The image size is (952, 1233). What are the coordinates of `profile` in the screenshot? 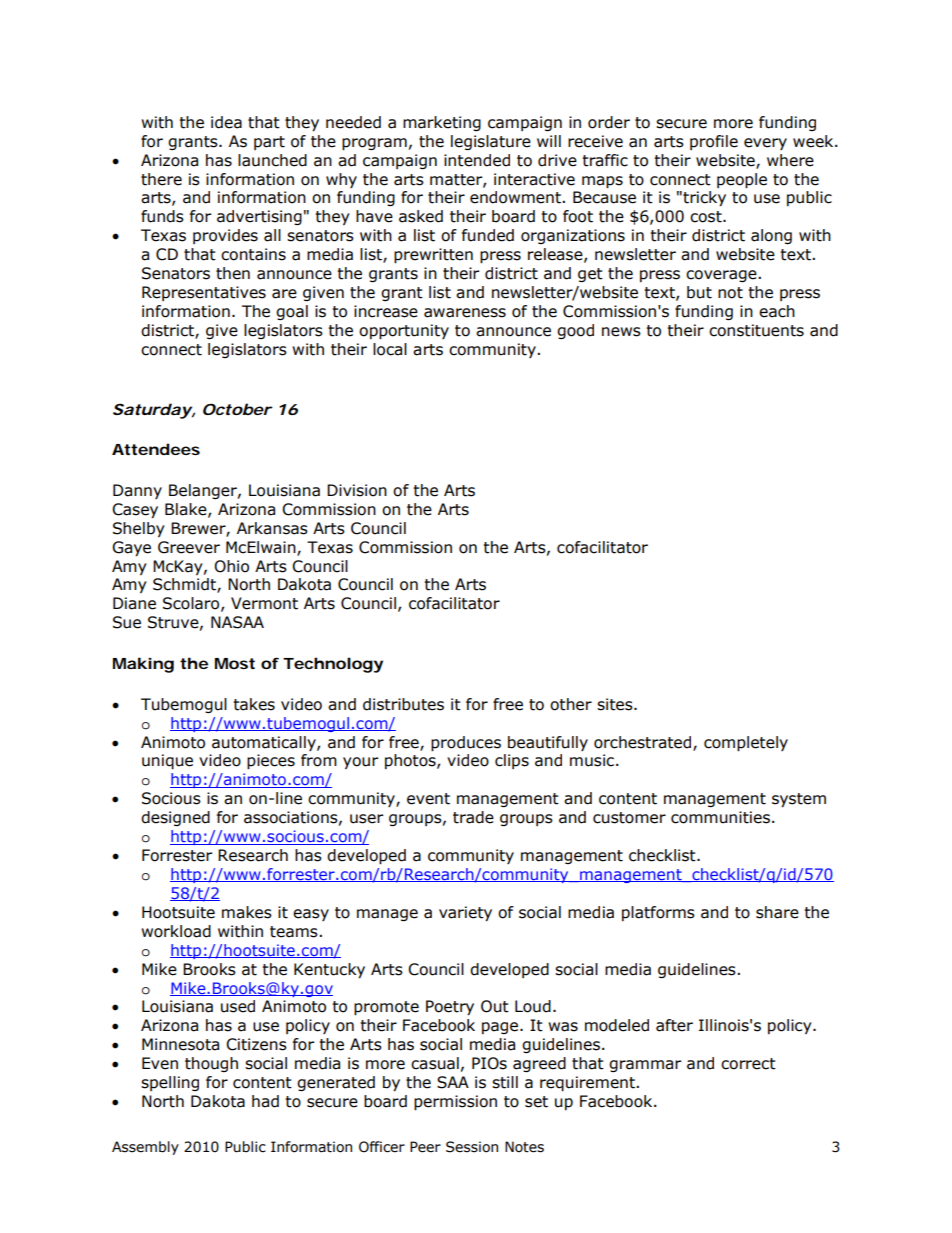 It's located at (714, 142).
